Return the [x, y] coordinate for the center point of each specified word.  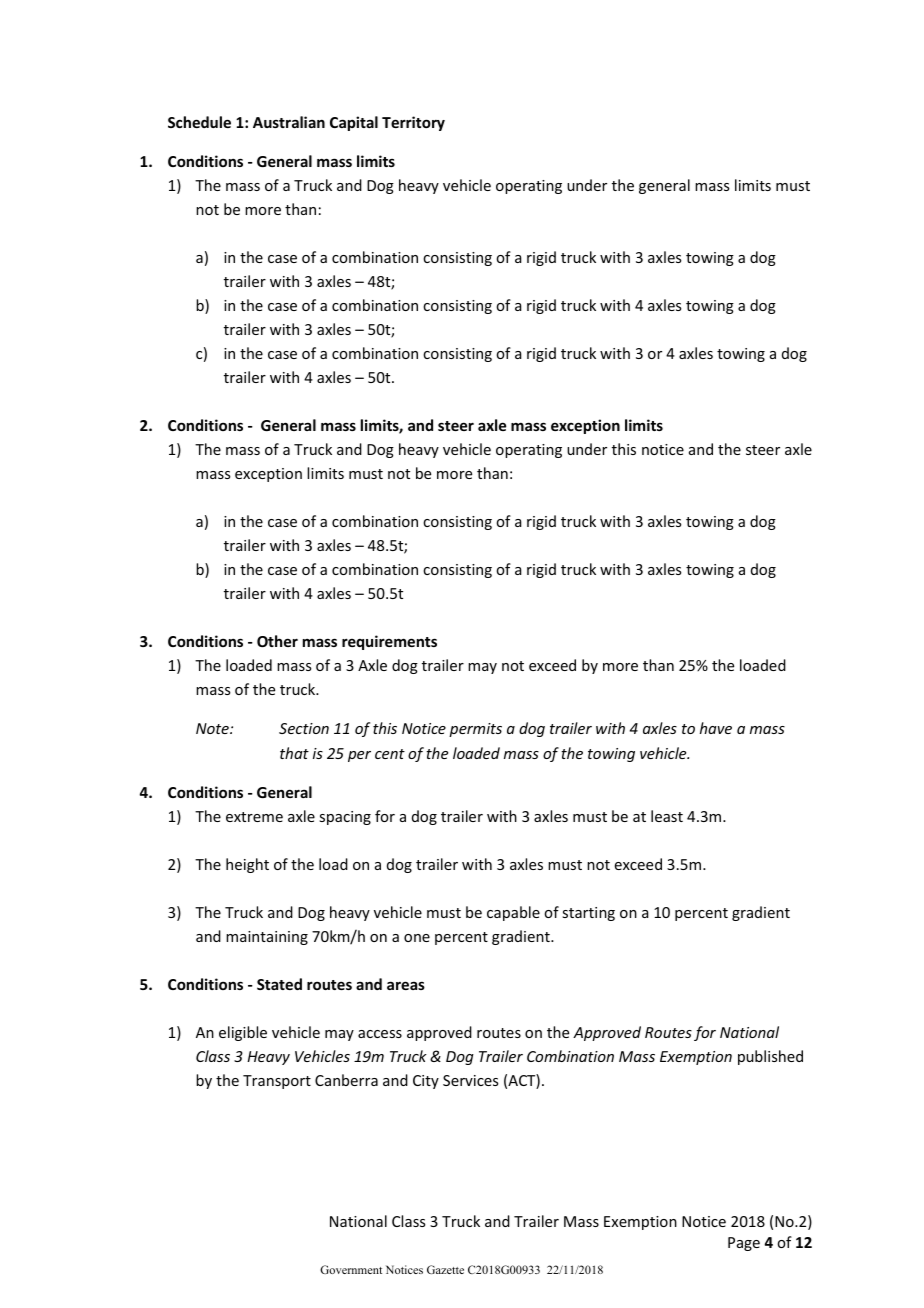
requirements [389, 642]
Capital [354, 123]
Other [277, 641]
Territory [413, 123]
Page [744, 1244]
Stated [279, 984]
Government [351, 1269]
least [667, 816]
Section [304, 728]
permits [475, 730]
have [716, 728]
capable [513, 913]
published [770, 1057]
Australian [289, 122]
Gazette [445, 1269]
